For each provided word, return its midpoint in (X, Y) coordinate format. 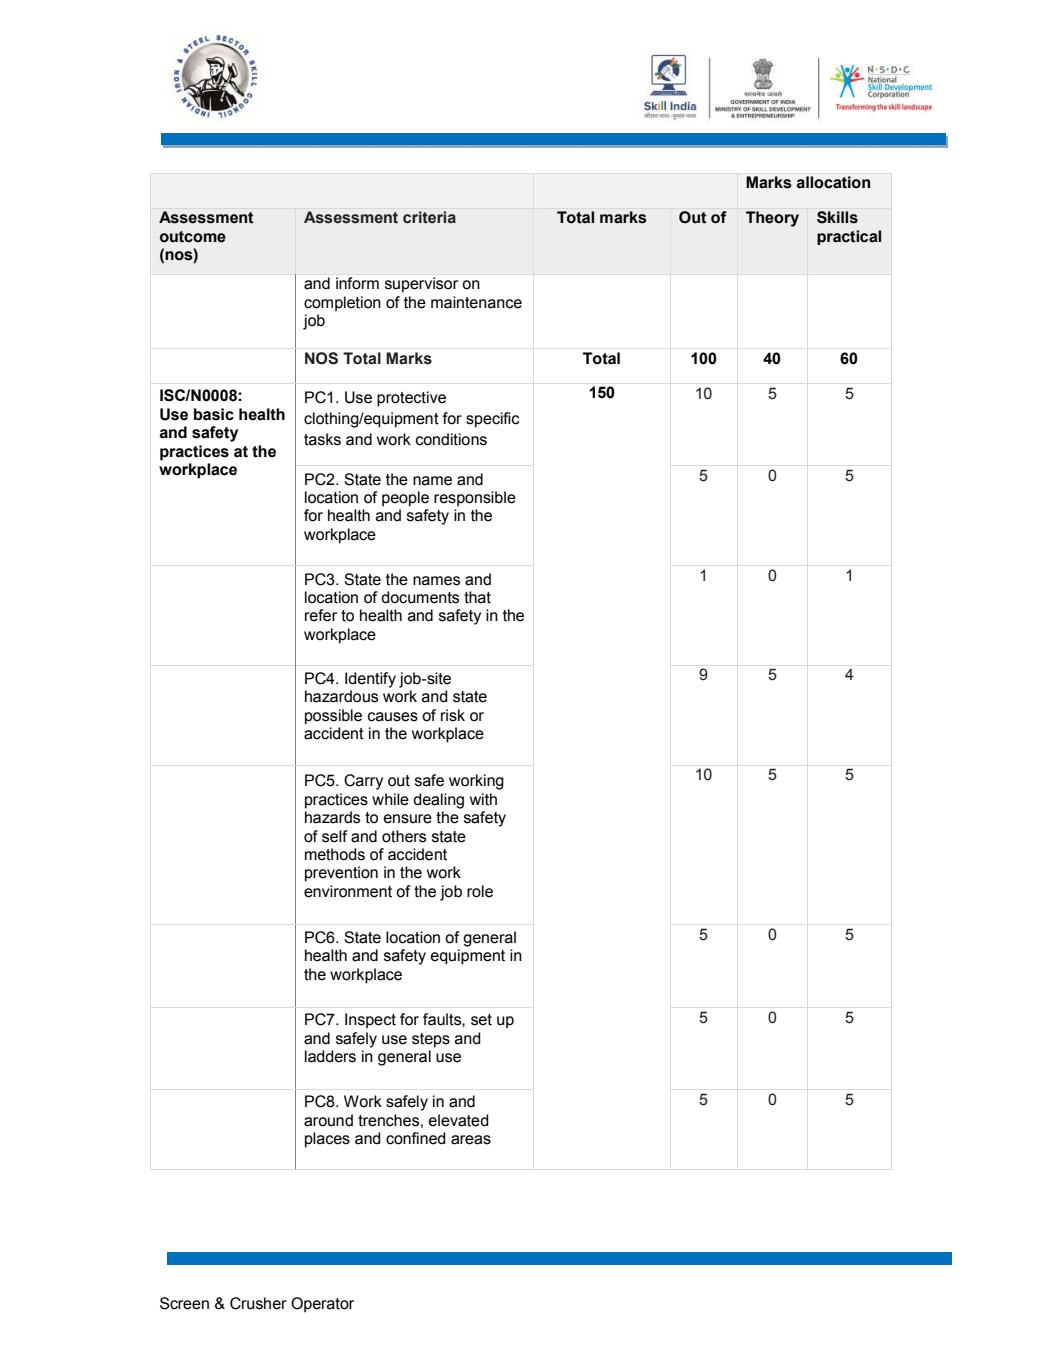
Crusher (258, 1303)
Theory (772, 219)
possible (333, 717)
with (483, 799)
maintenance (476, 302)
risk (453, 715)
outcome (193, 237)
